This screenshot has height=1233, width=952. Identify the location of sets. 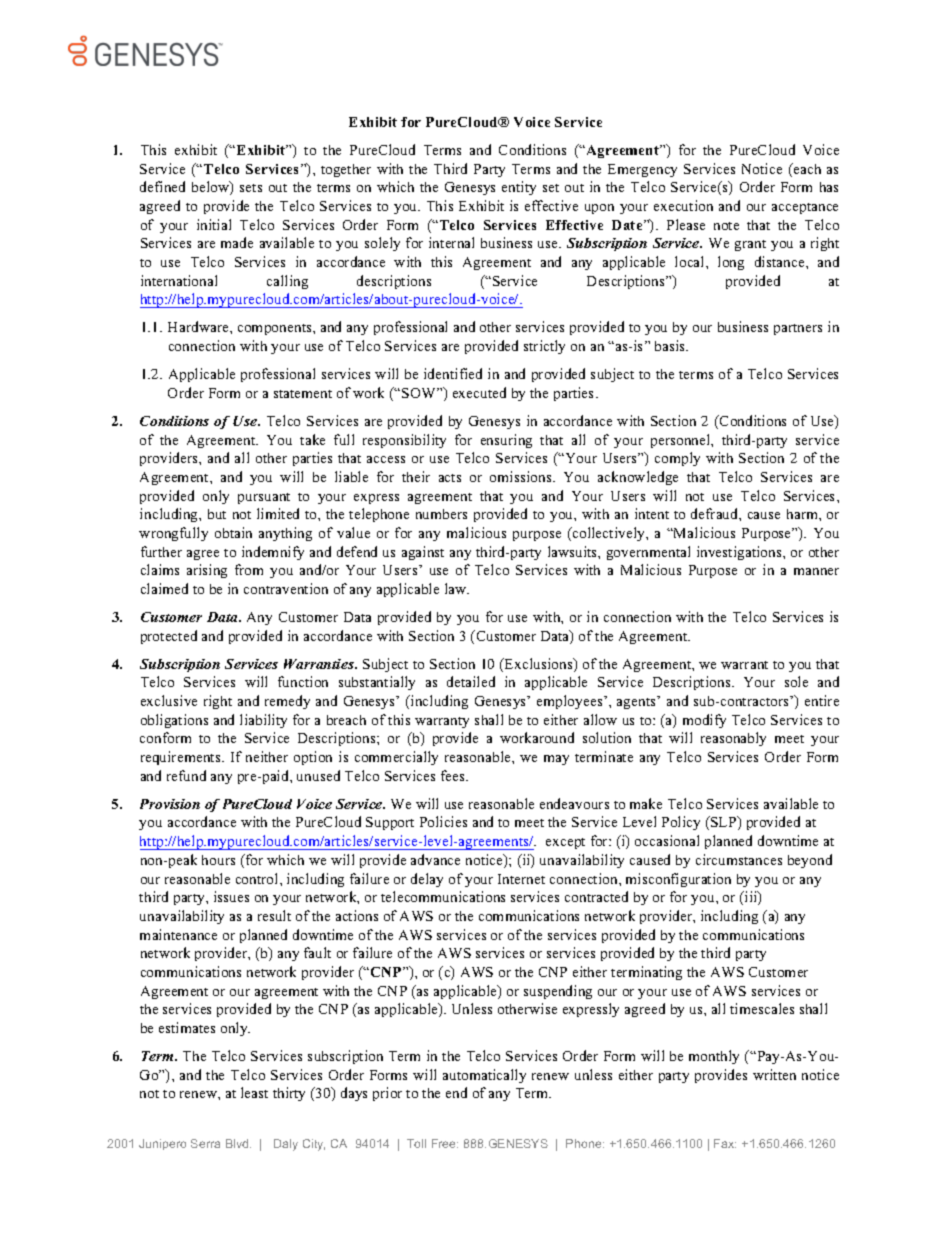
(251, 188).
